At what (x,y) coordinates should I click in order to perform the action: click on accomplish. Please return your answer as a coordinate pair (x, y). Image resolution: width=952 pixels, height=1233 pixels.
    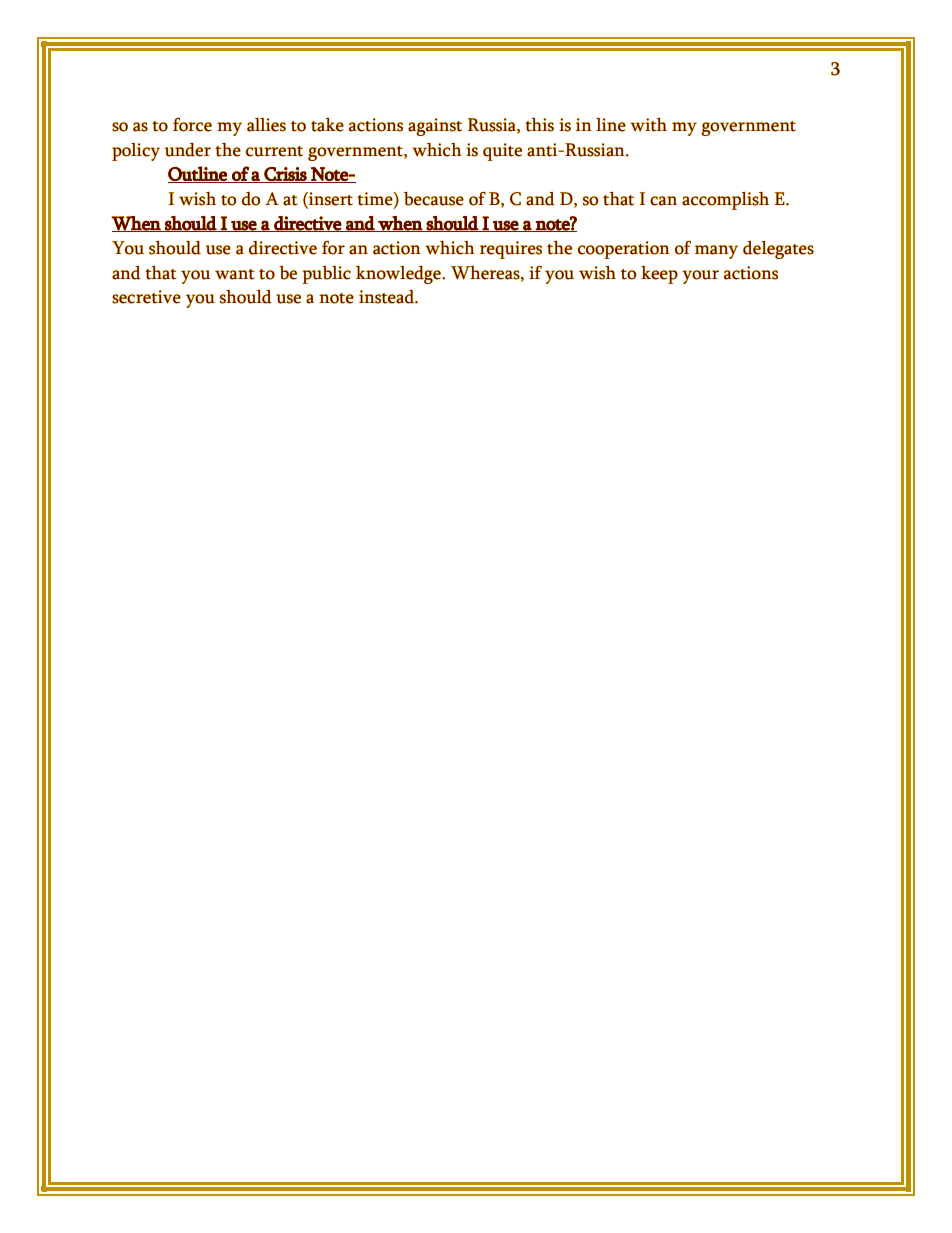
    Looking at the image, I should click on (725, 201).
